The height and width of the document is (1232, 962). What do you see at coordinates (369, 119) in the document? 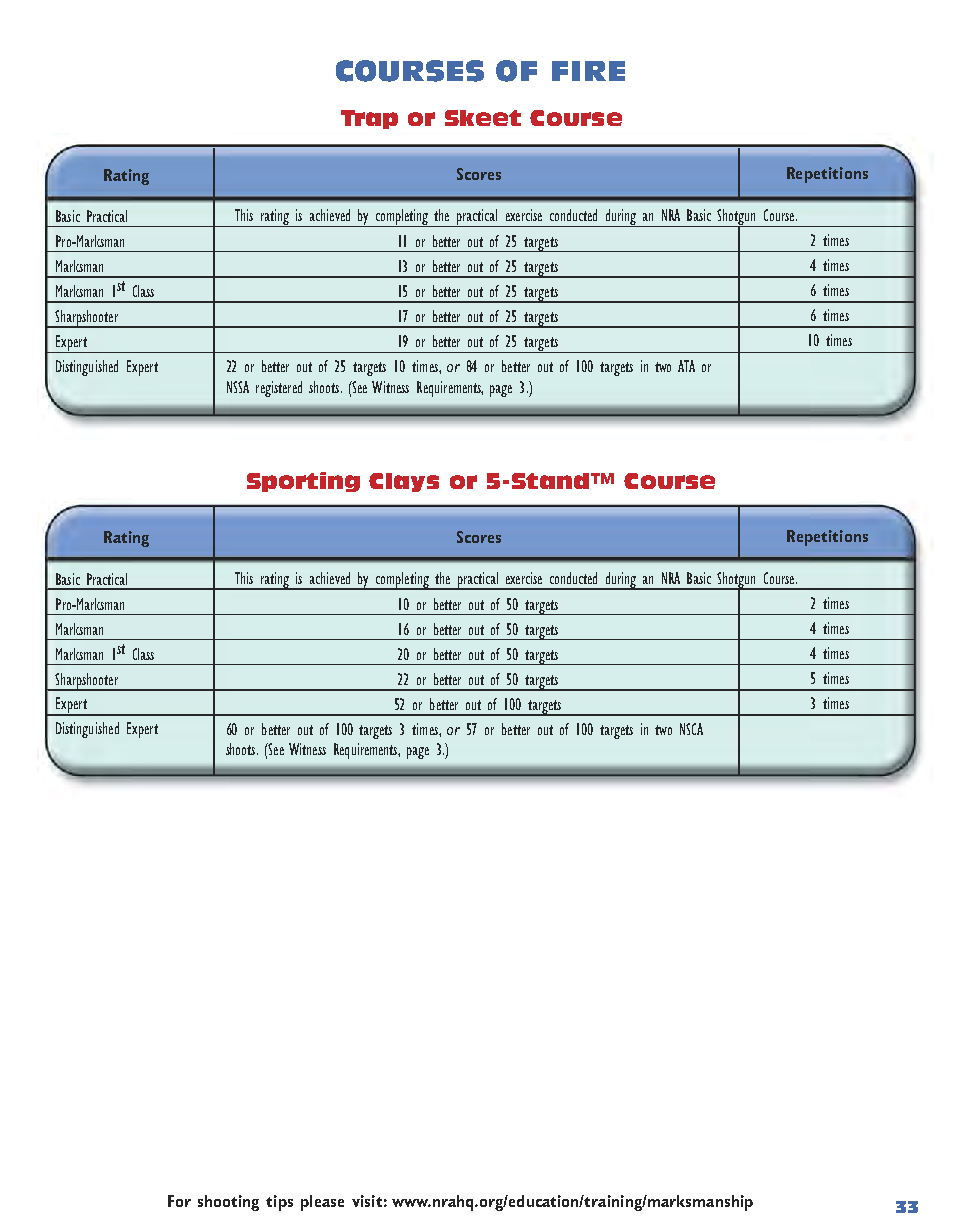
I see `Trap` at bounding box center [369, 119].
